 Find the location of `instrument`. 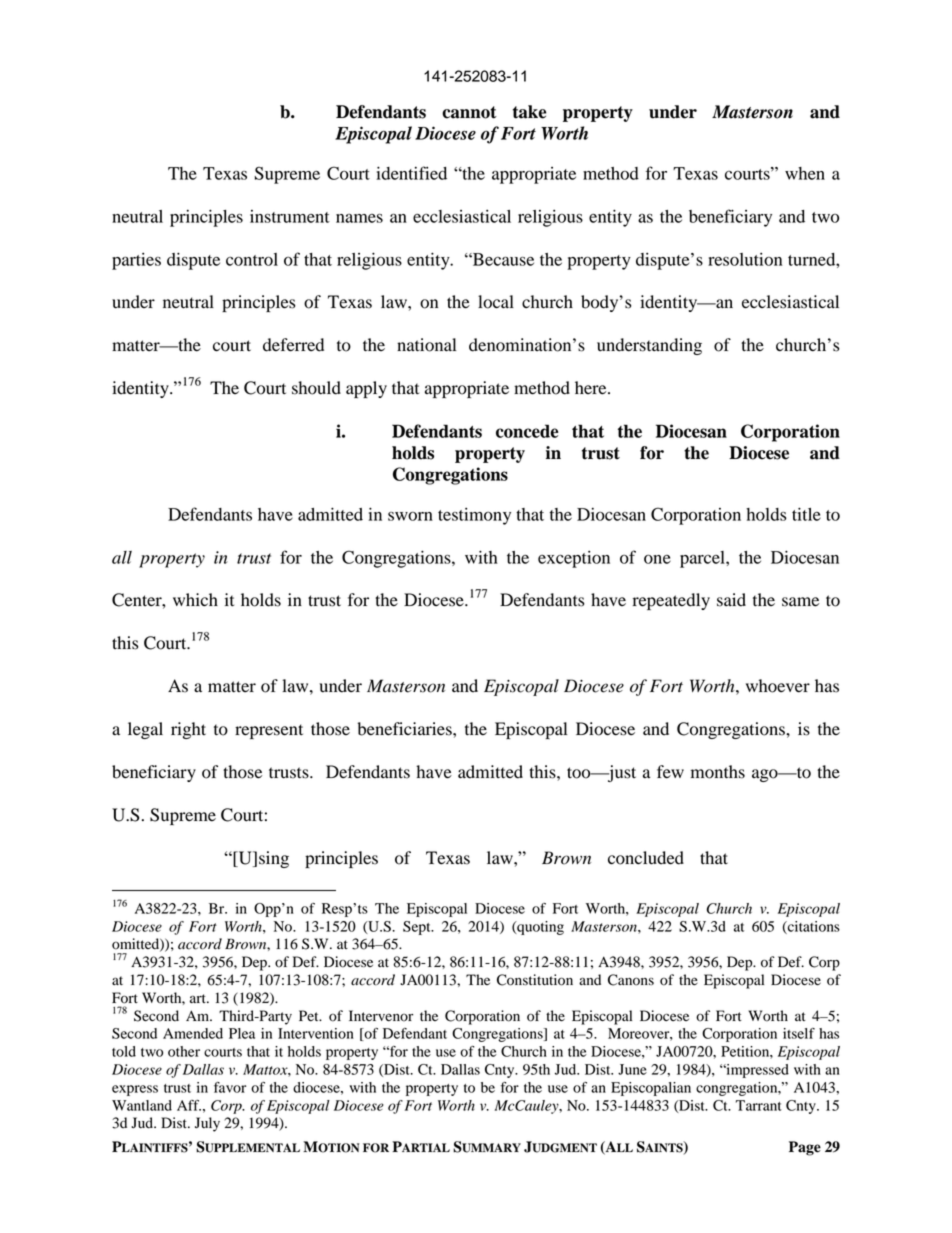

instrument is located at coordinates (290, 216).
